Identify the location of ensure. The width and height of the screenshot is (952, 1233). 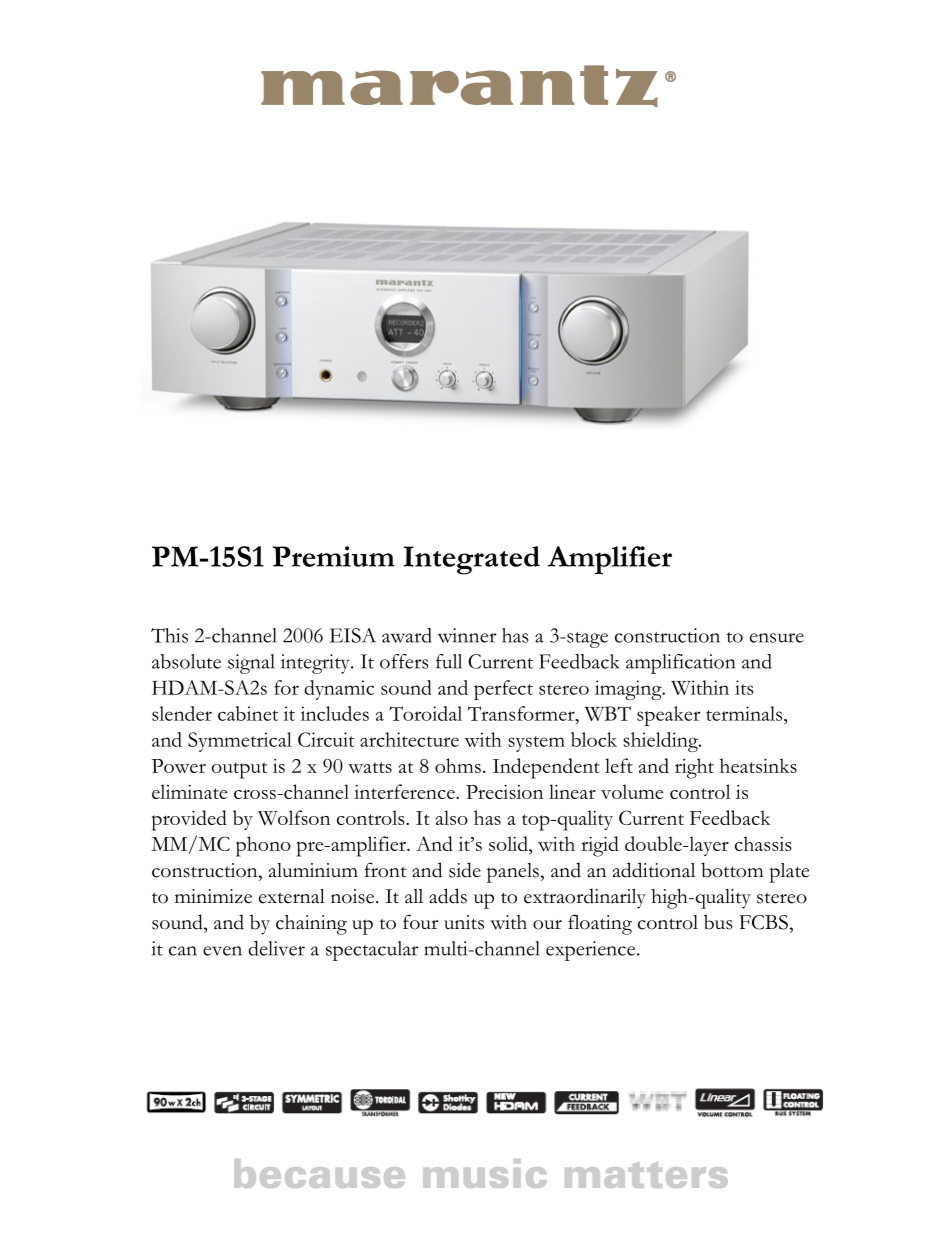
(777, 638).
